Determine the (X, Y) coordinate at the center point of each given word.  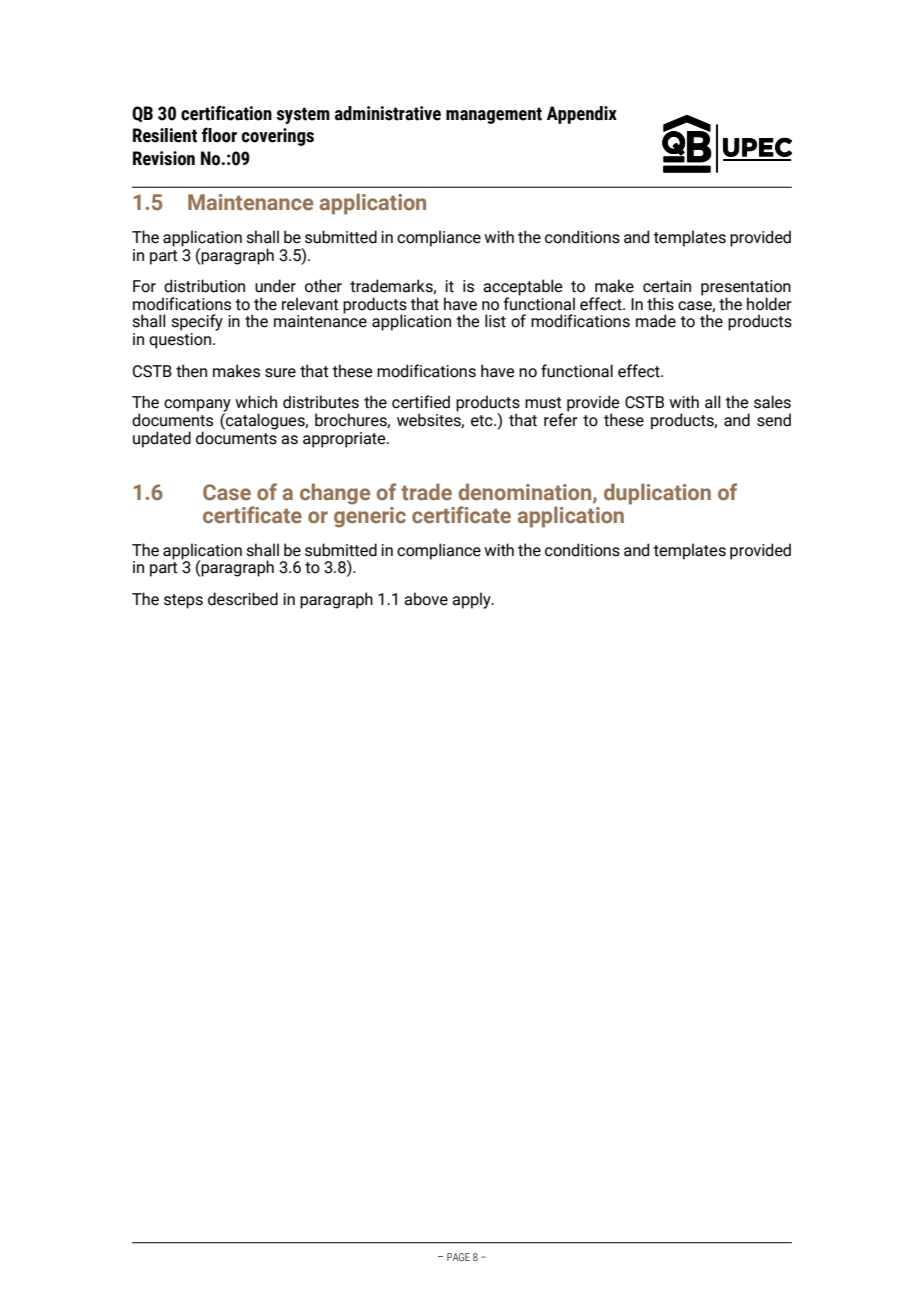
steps (183, 601)
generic (370, 516)
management (494, 115)
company (197, 406)
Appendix (582, 115)
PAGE (458, 1257)
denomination (526, 492)
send (774, 420)
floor (219, 135)
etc (483, 421)
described (243, 599)
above (426, 599)
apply (472, 600)
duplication (657, 494)
